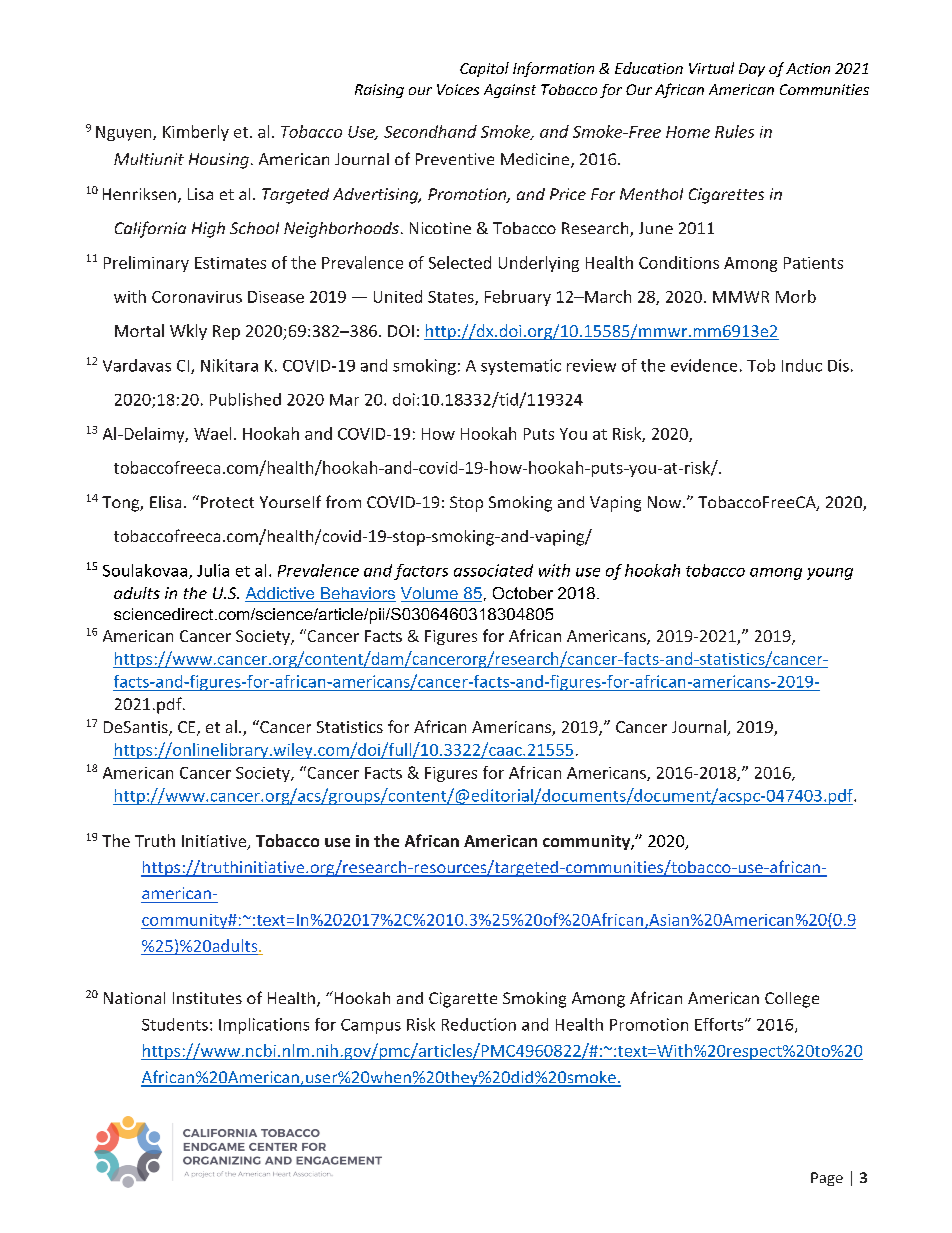  I want to click on Julia, so click(213, 570).
